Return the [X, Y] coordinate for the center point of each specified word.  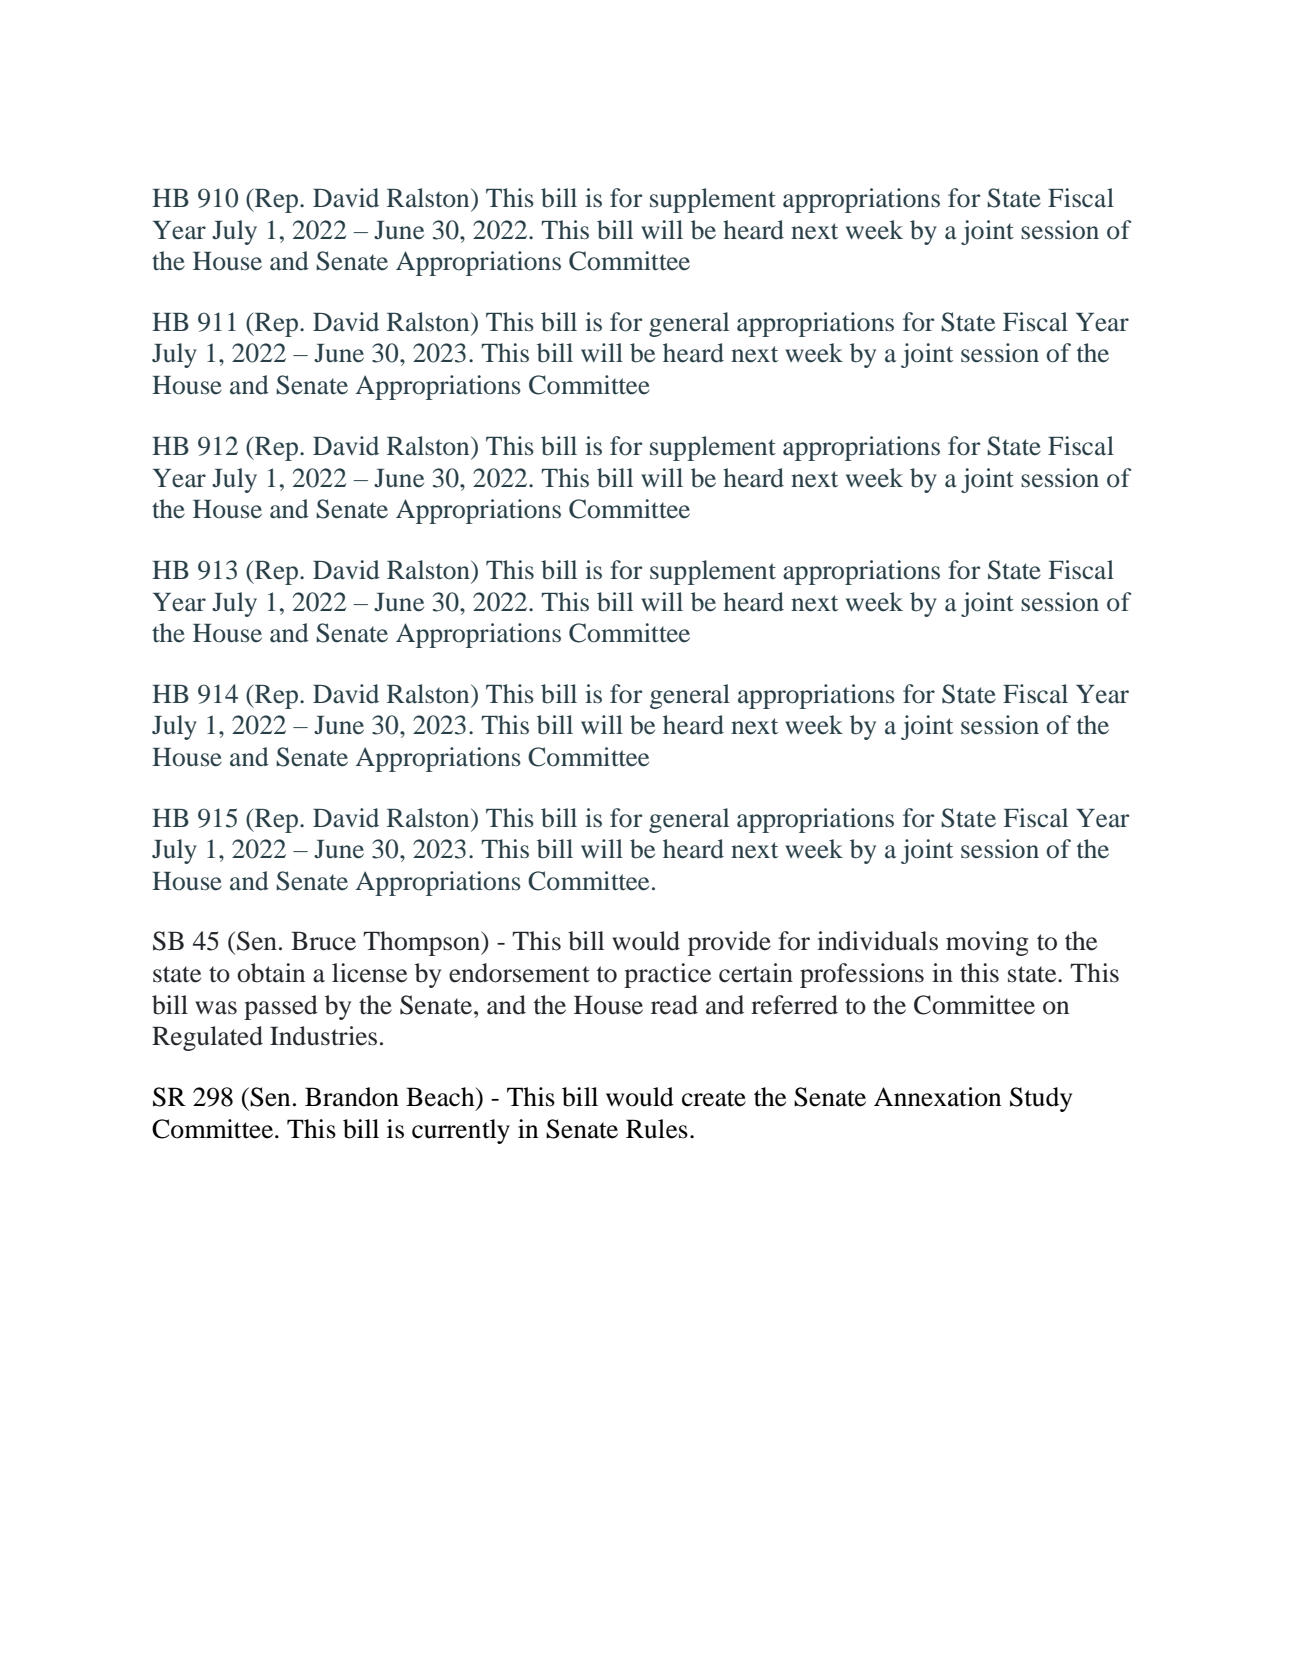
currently [461, 1131]
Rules [657, 1129]
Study [1041, 1099]
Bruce [323, 941]
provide [729, 943]
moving [987, 943]
